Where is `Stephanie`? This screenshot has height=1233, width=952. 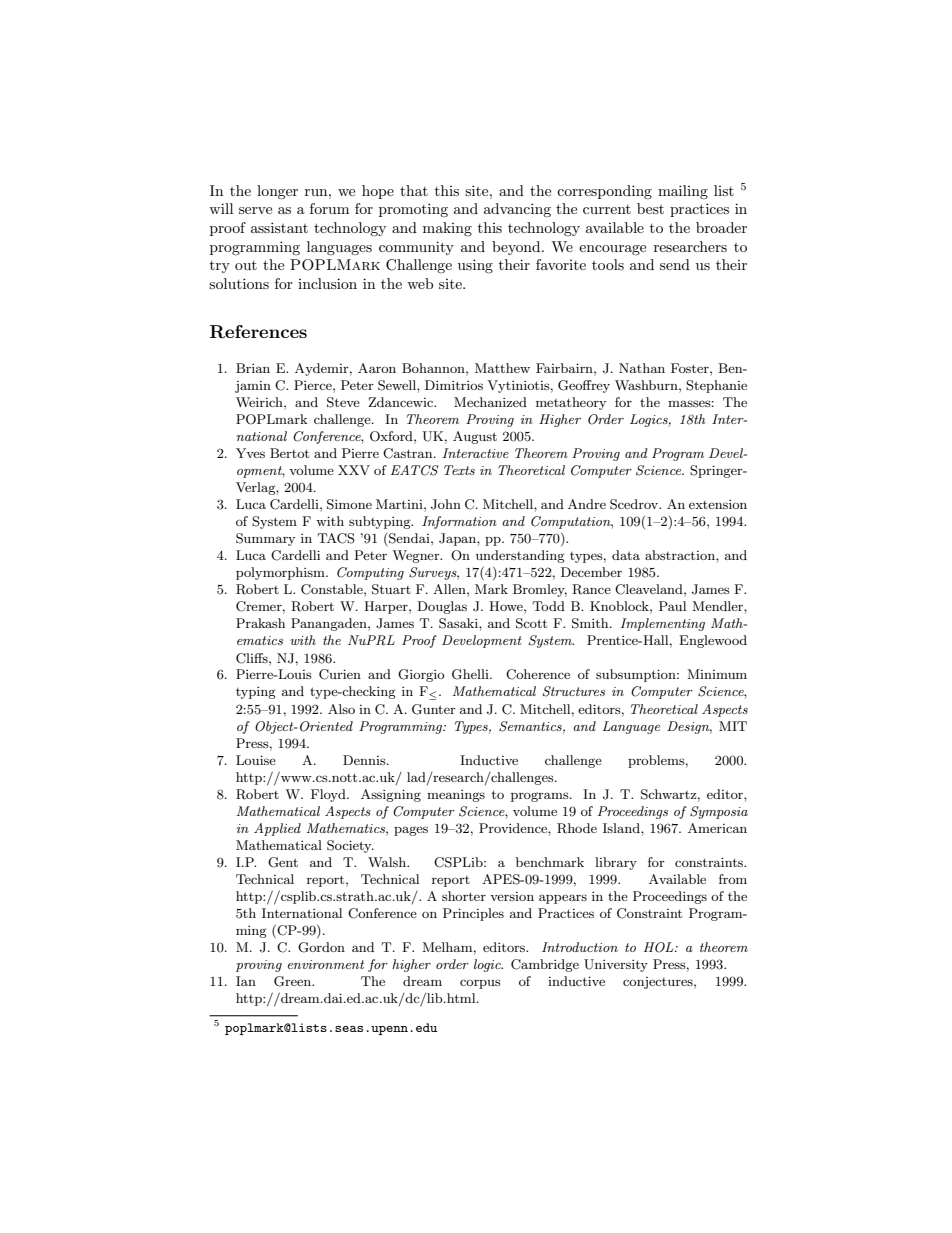
Stephanie is located at coordinates (716, 386).
